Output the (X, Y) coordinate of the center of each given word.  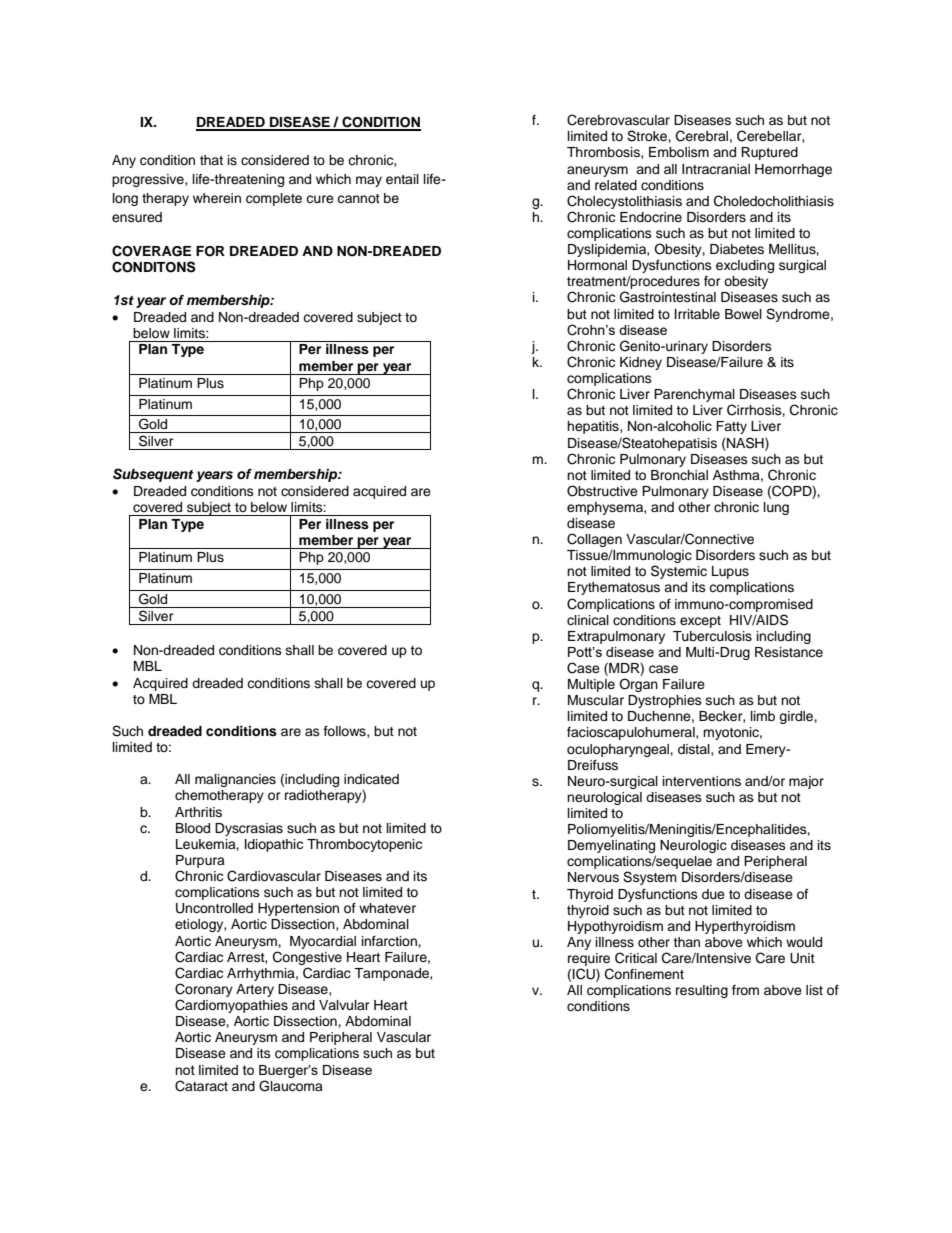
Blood (193, 828)
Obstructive (602, 491)
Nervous (593, 877)
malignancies (235, 780)
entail (402, 179)
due (713, 894)
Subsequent (153, 475)
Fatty (731, 427)
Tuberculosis (712, 636)
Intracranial (716, 169)
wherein (217, 198)
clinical (588, 620)
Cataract (201, 1086)
